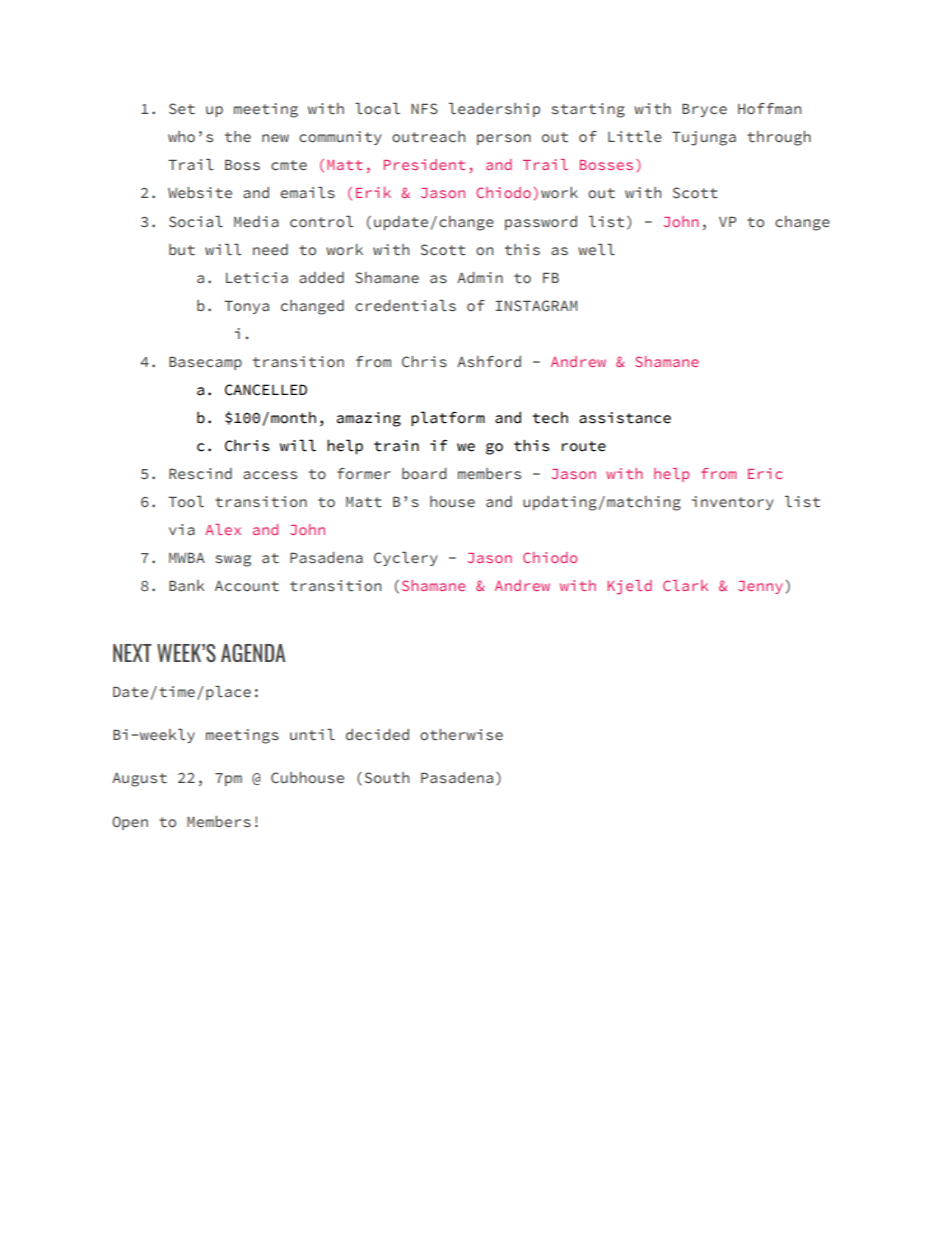 Image resolution: width=952 pixels, height=1233 pixels. What do you see at coordinates (704, 110) in the page?
I see `Bryce` at bounding box center [704, 110].
